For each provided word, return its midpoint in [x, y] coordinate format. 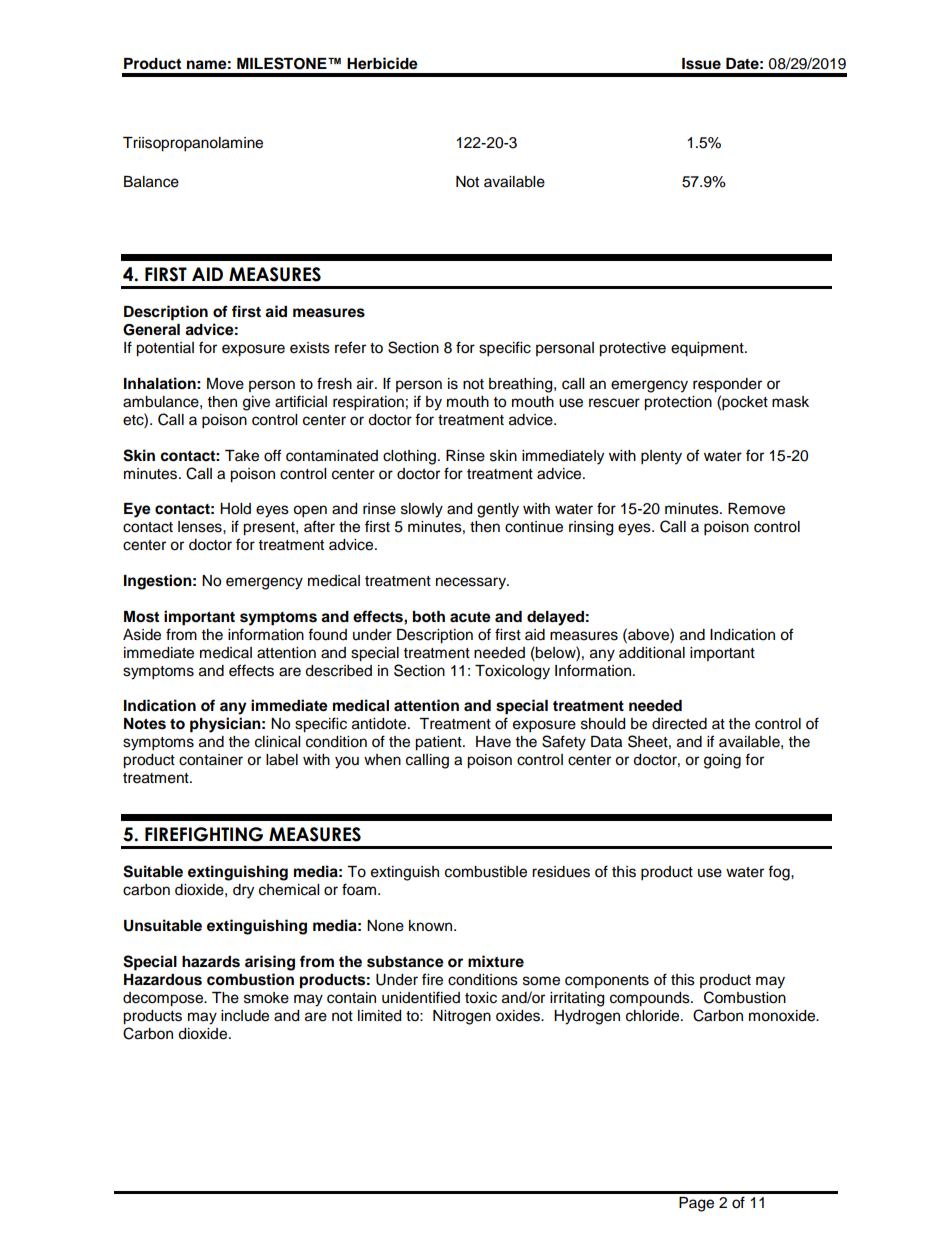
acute [470, 617]
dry [243, 891]
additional [652, 653]
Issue [701, 64]
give [256, 403]
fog [780, 873]
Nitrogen [462, 1017]
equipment [708, 349]
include [245, 1016]
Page [696, 1204]
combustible [486, 872]
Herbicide [382, 63]
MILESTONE [283, 63]
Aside [142, 635]
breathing [522, 385]
